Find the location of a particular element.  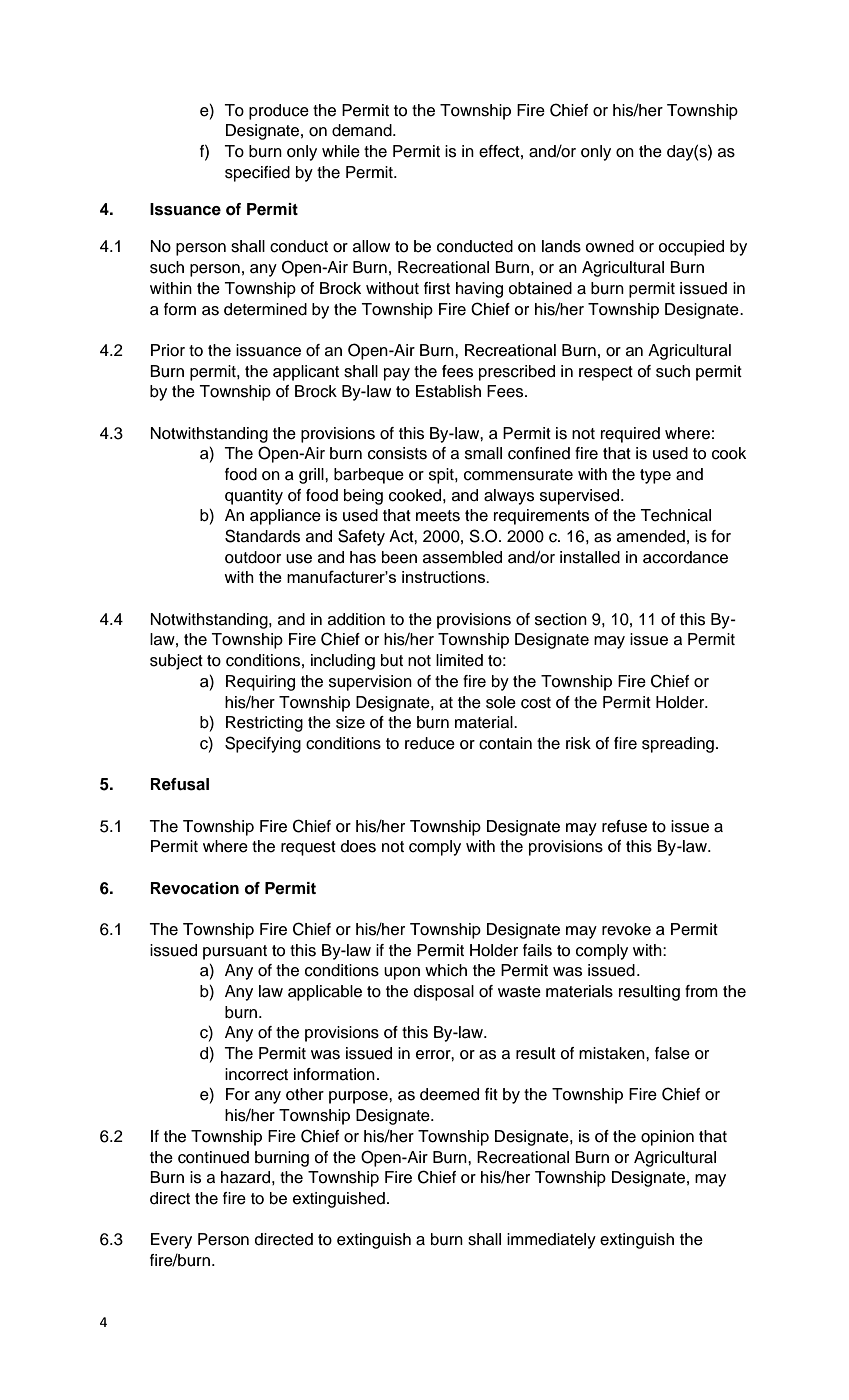

owned is located at coordinates (609, 246).
